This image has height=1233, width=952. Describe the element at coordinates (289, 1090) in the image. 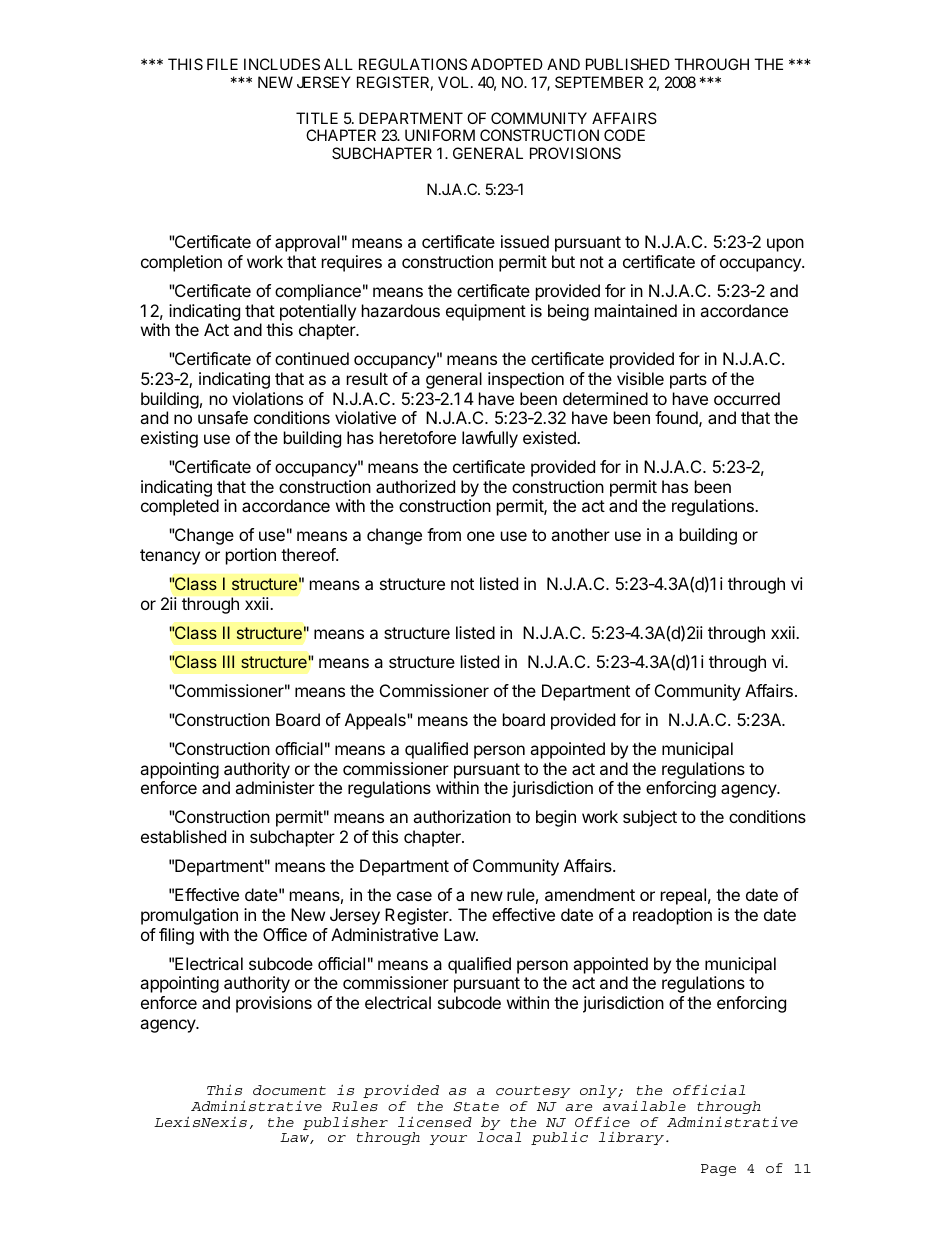

I see `document` at that location.
